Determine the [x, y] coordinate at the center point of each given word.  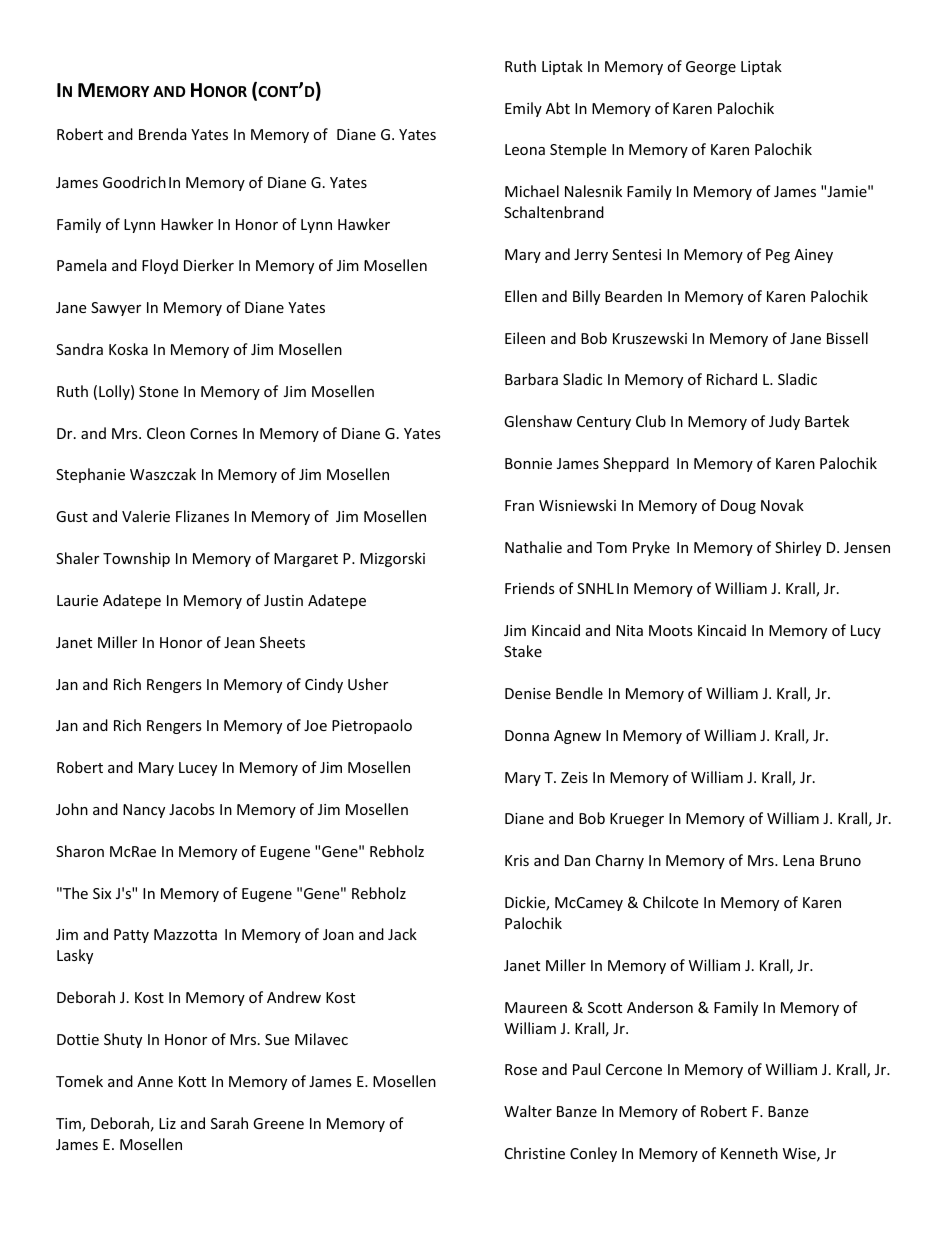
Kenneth [749, 1153]
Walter [528, 1111]
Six [102, 893]
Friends [530, 588]
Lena [798, 860]
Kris [517, 860]
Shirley [798, 548]
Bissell [847, 338]
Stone [158, 391]
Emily [523, 109]
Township [136, 559]
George [711, 68]
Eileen [525, 338]
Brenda [163, 134]
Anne [155, 1081]
